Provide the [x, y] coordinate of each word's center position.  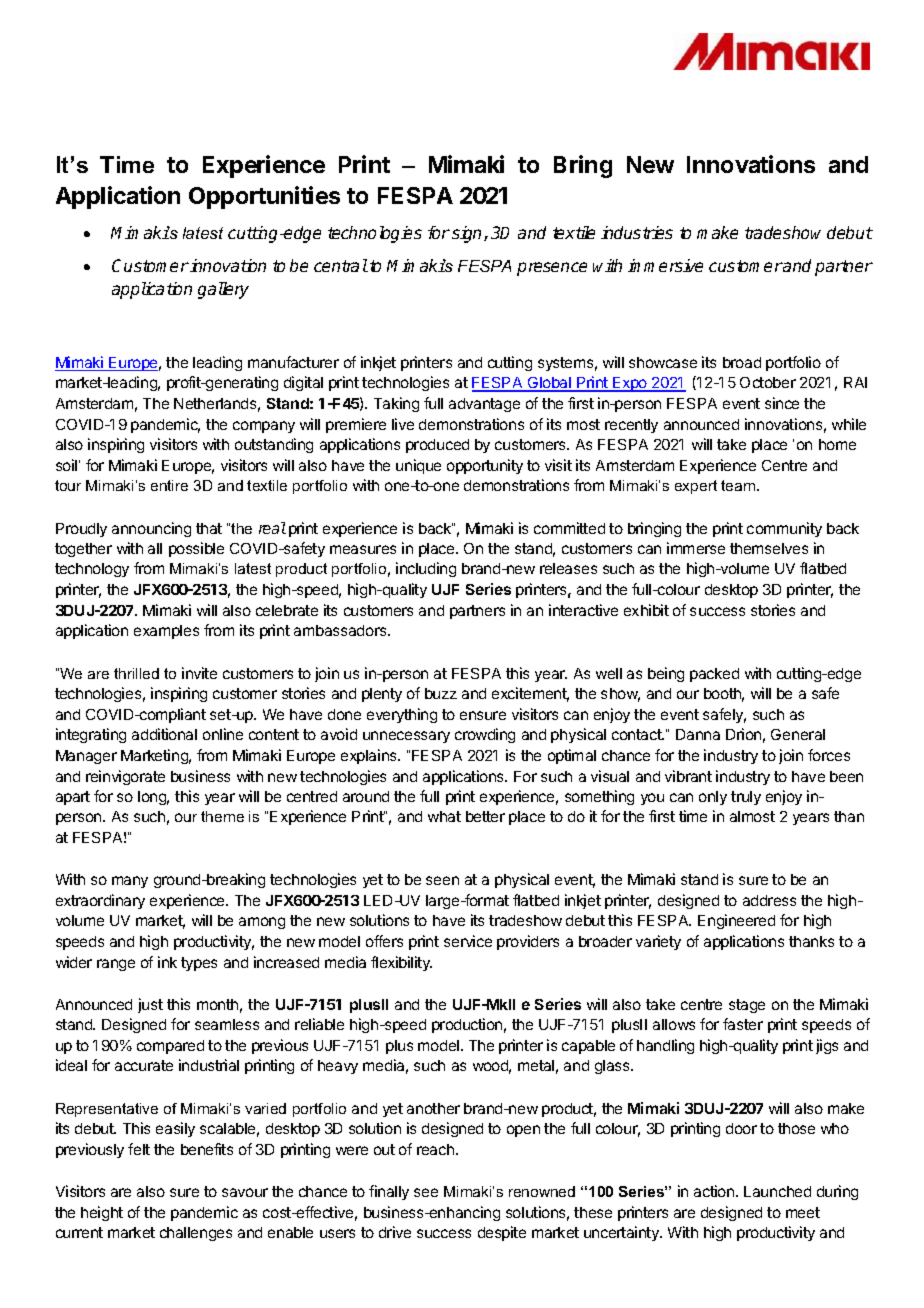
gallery [223, 290]
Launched [777, 1191]
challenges [196, 1234]
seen [442, 880]
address [769, 900]
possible [196, 549]
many [130, 882]
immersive [665, 265]
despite [502, 1233]
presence [552, 269]
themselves [769, 548]
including [426, 569]
